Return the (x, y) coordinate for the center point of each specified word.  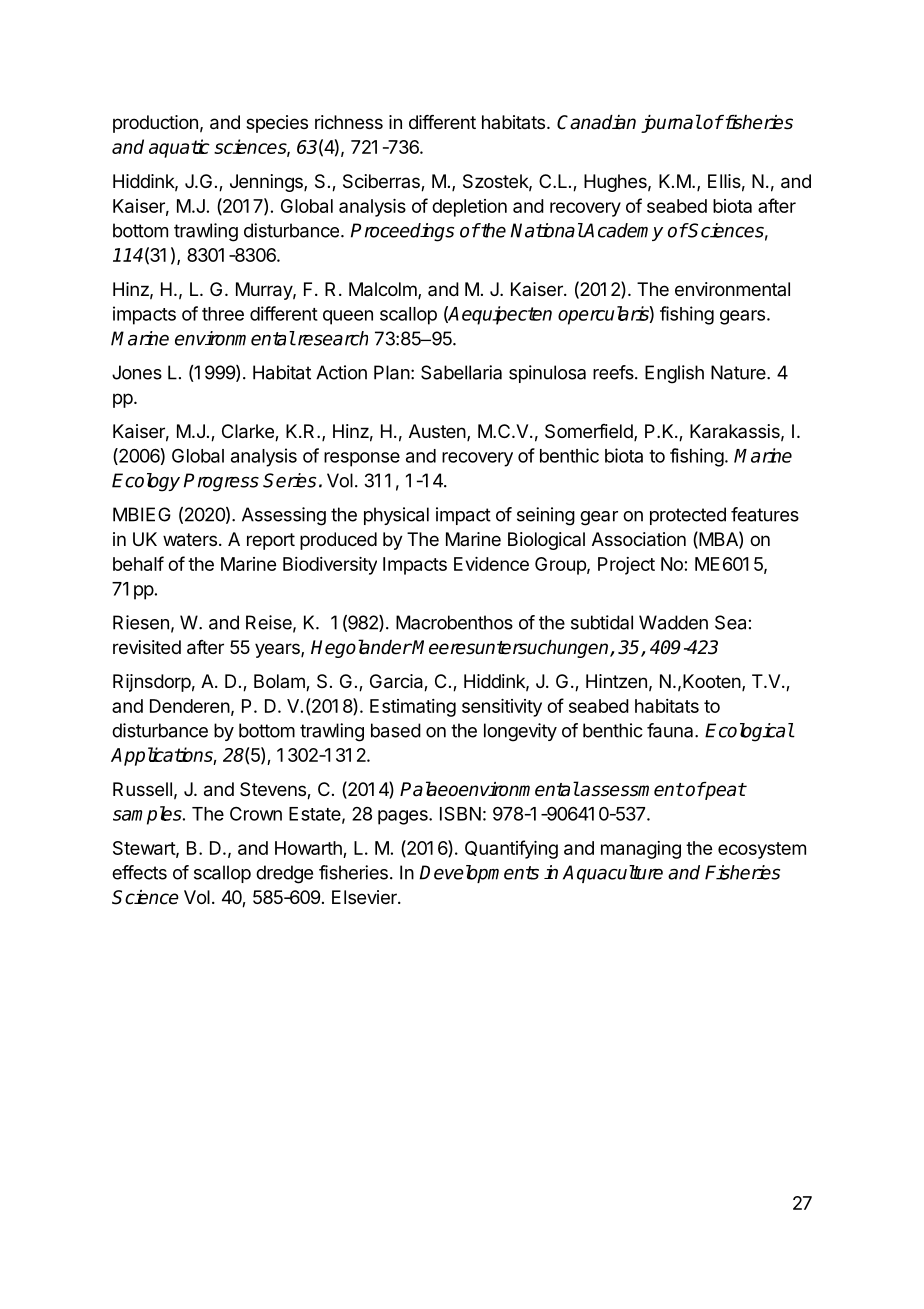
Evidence (491, 564)
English (674, 374)
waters (190, 540)
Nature (739, 372)
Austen (437, 431)
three (223, 314)
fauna (671, 730)
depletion (469, 208)
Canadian (596, 122)
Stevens (274, 790)
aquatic (179, 148)
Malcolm (383, 289)
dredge (284, 874)
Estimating (413, 708)
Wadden (673, 622)
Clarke (249, 432)
